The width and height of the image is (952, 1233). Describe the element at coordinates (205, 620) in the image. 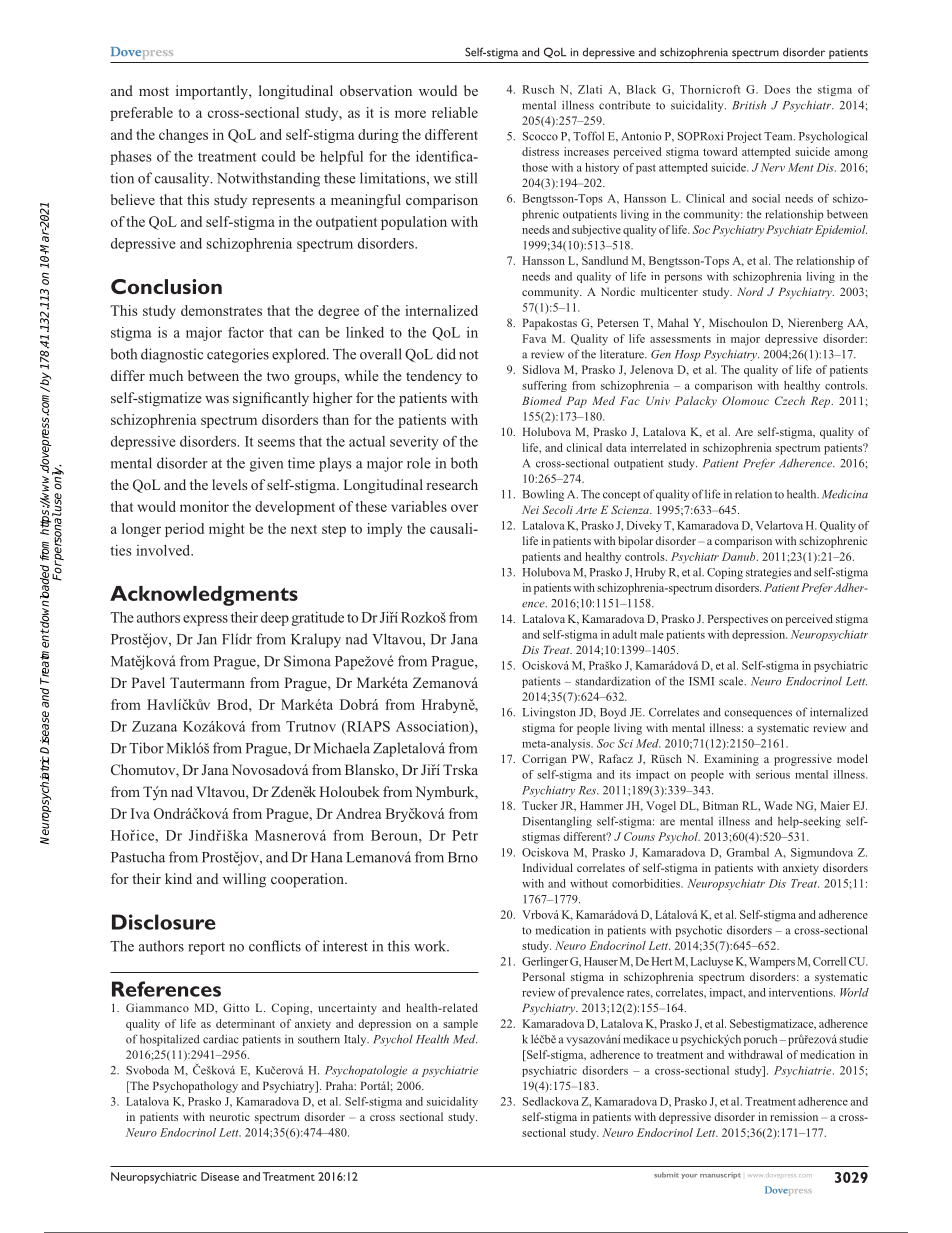

I see `express` at that location.
